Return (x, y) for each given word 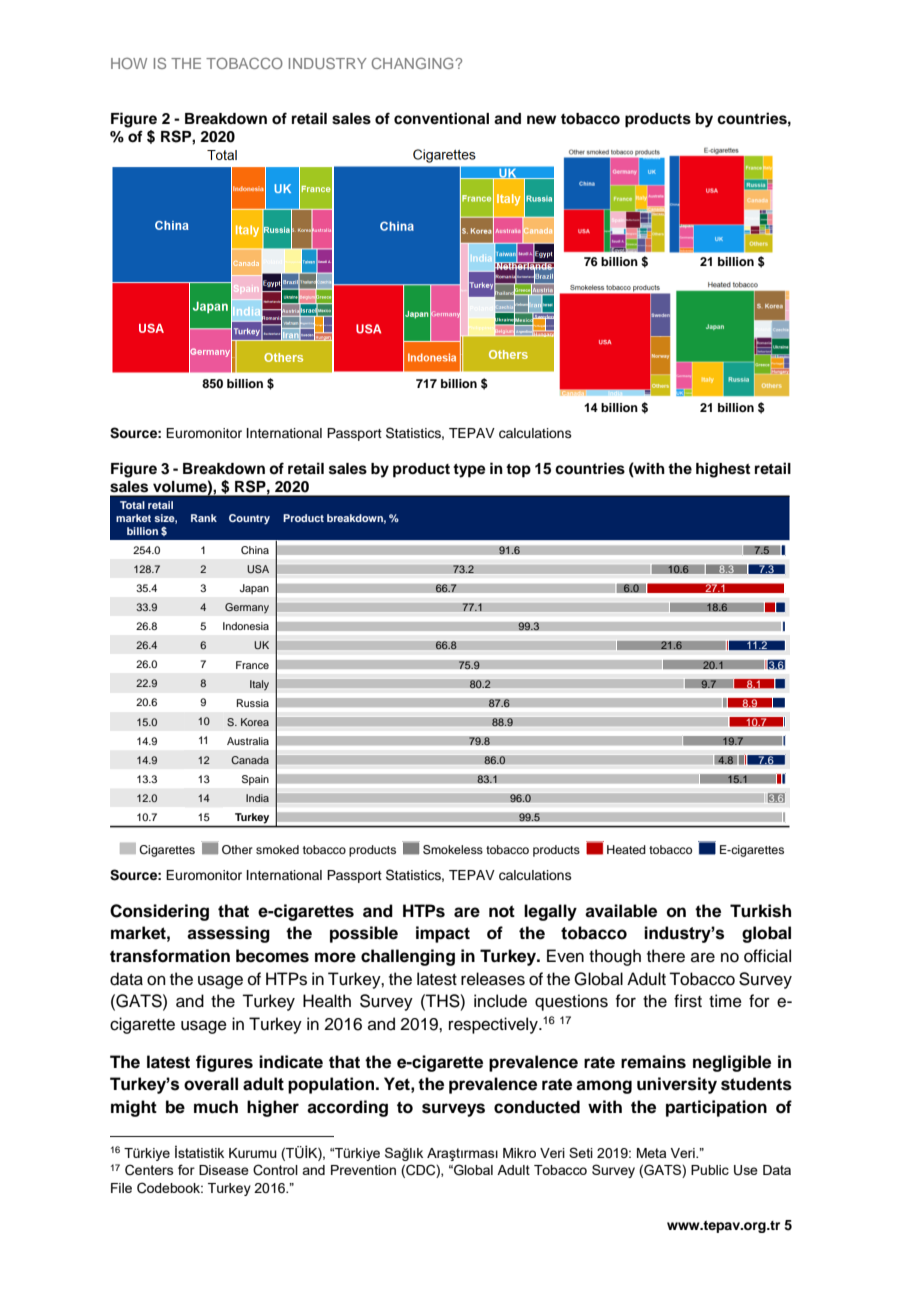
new (541, 119)
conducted (537, 1107)
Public (710, 1170)
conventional (441, 118)
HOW (129, 63)
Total (132, 505)
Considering (159, 912)
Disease (224, 1170)
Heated (626, 849)
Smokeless (453, 850)
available (621, 911)
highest (723, 470)
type (469, 471)
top (518, 471)
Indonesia (246, 626)
